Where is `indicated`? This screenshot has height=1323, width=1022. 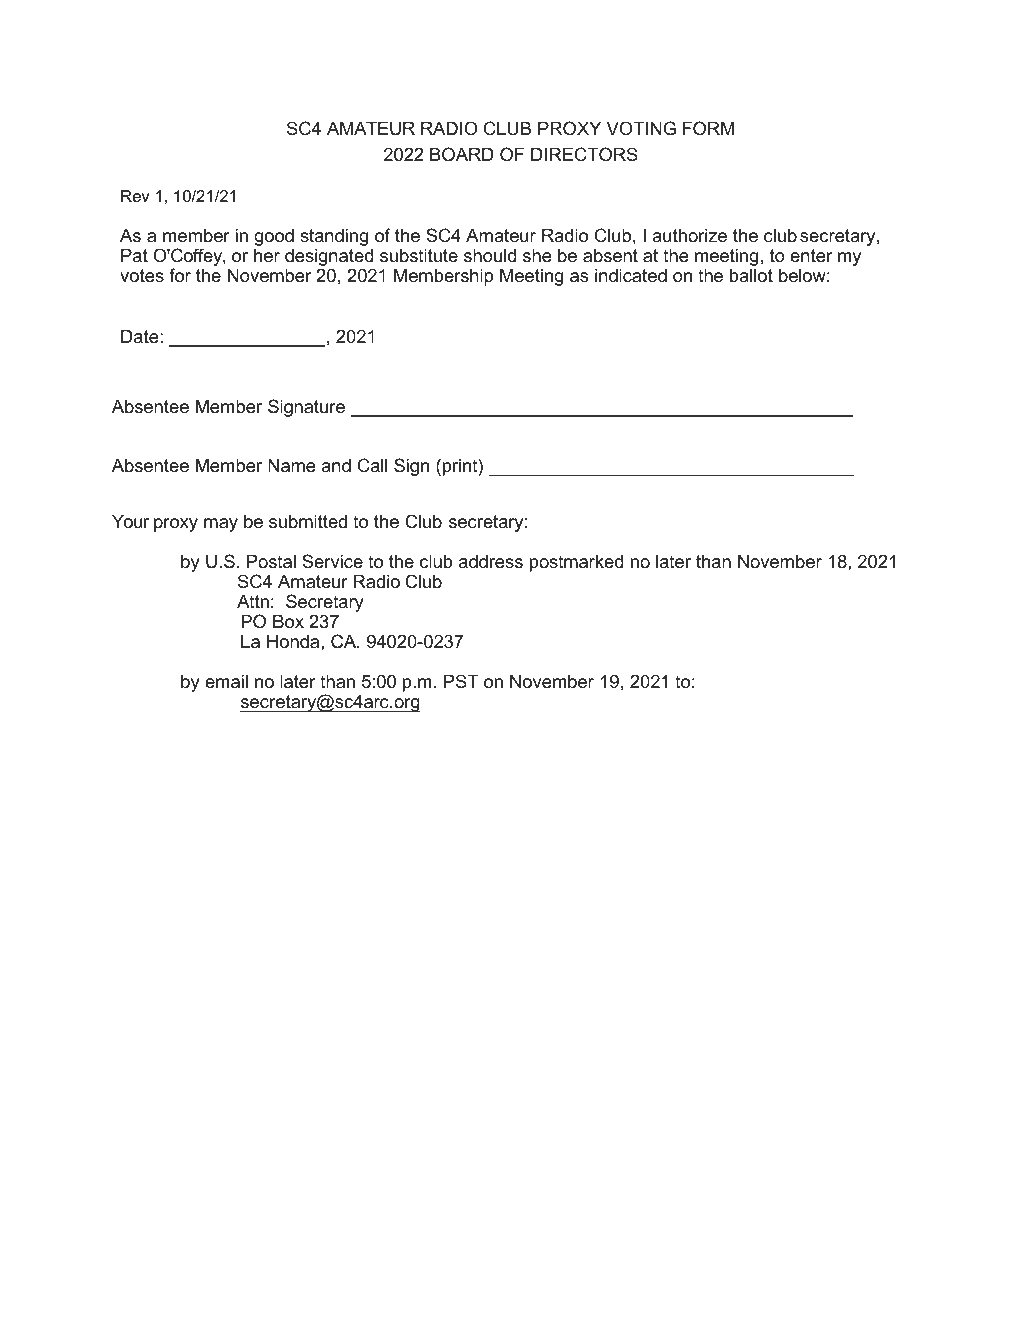 indicated is located at coordinates (631, 275).
